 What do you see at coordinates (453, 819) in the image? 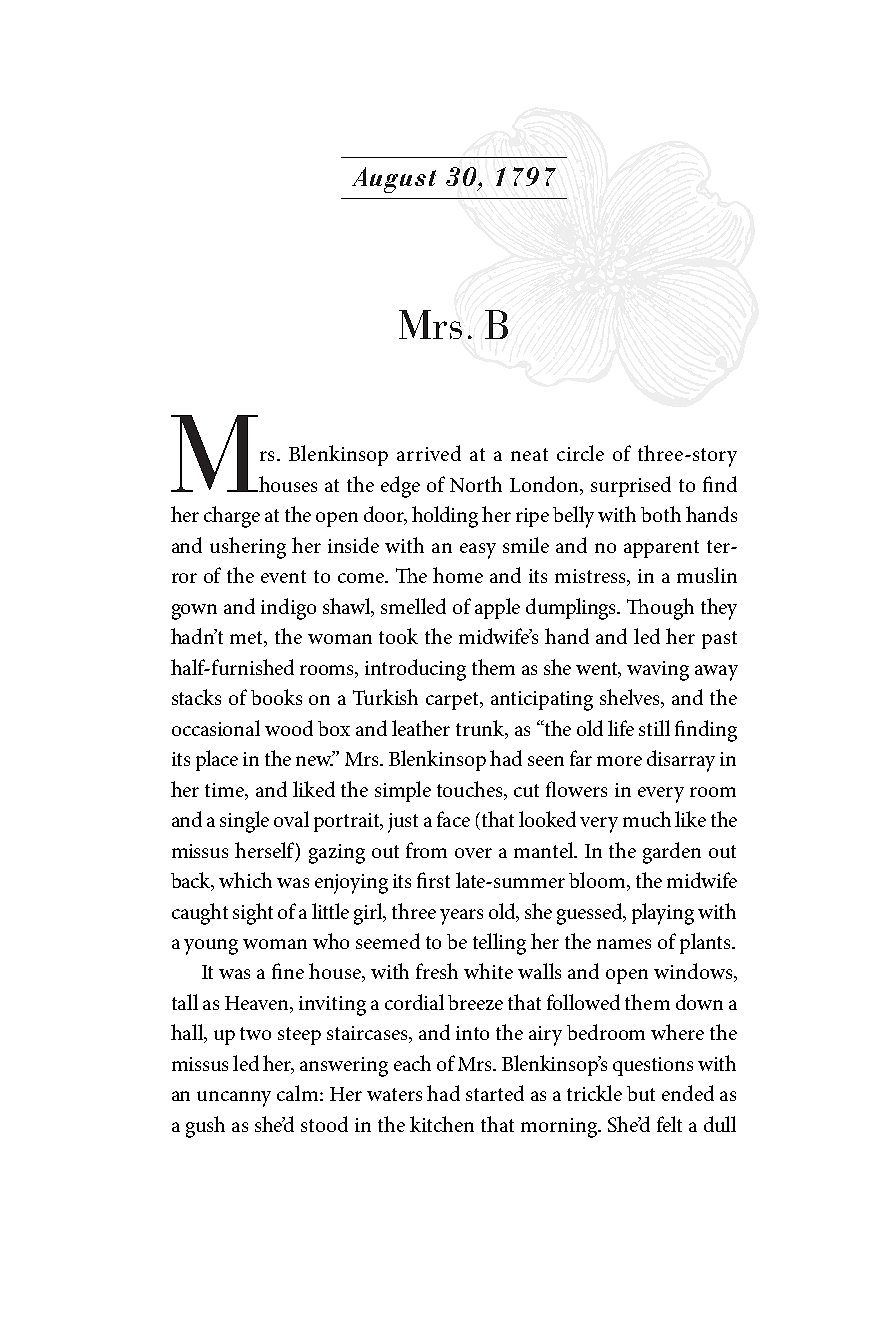
I see `face` at bounding box center [453, 819].
